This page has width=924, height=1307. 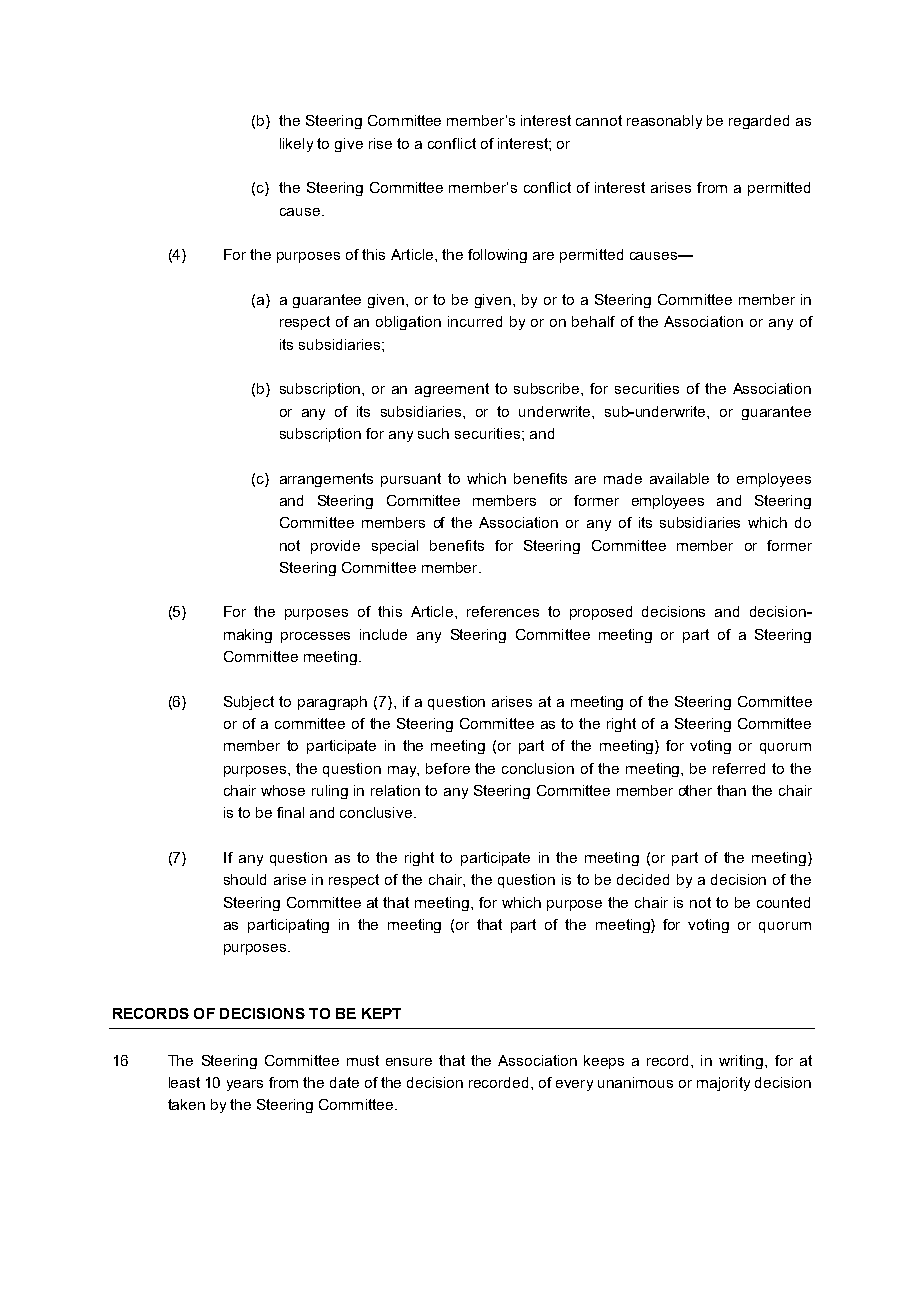 I want to click on before, so click(x=448, y=768).
